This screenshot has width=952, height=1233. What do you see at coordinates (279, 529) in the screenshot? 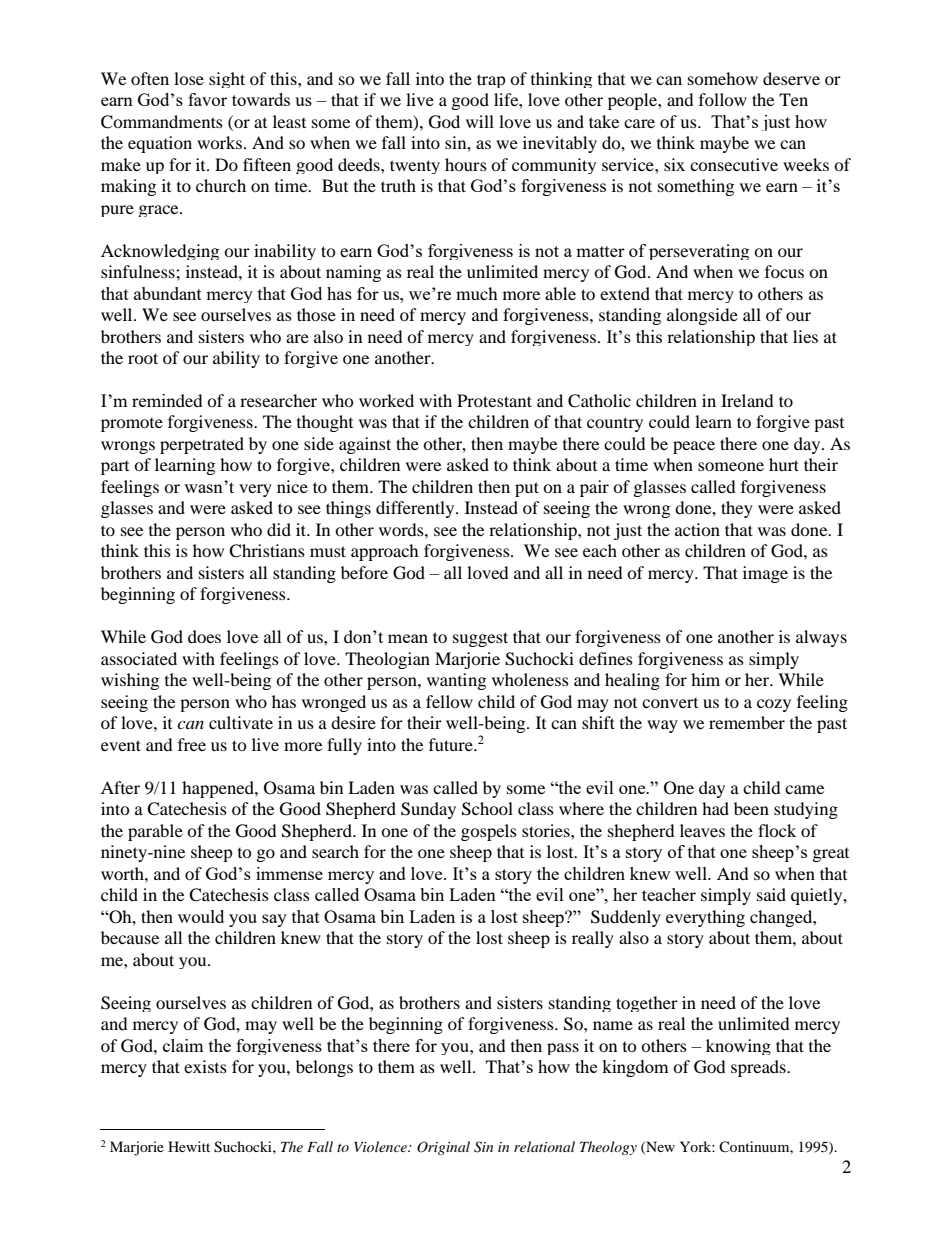
I see `did` at bounding box center [279, 529].
